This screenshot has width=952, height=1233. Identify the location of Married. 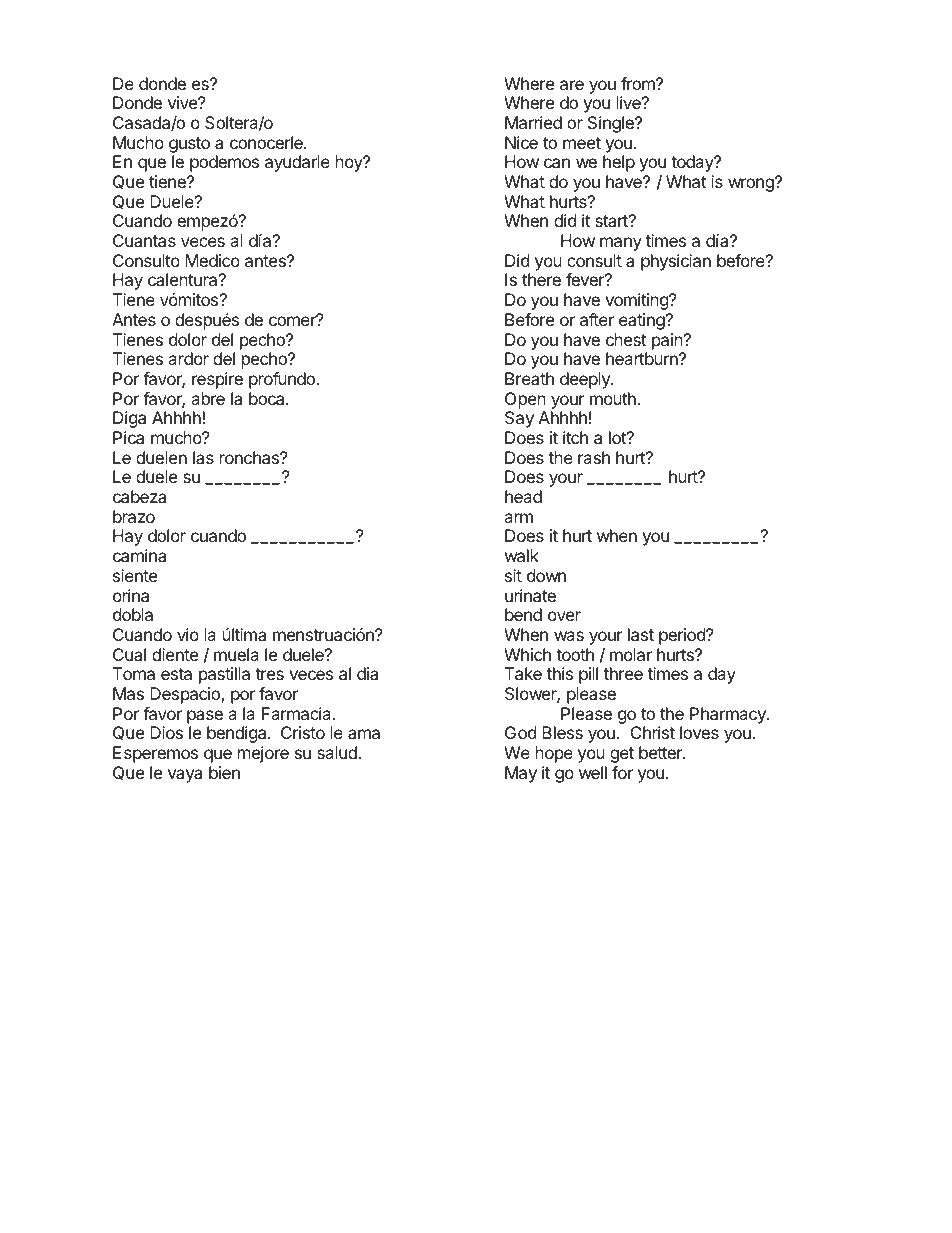
(533, 122).
